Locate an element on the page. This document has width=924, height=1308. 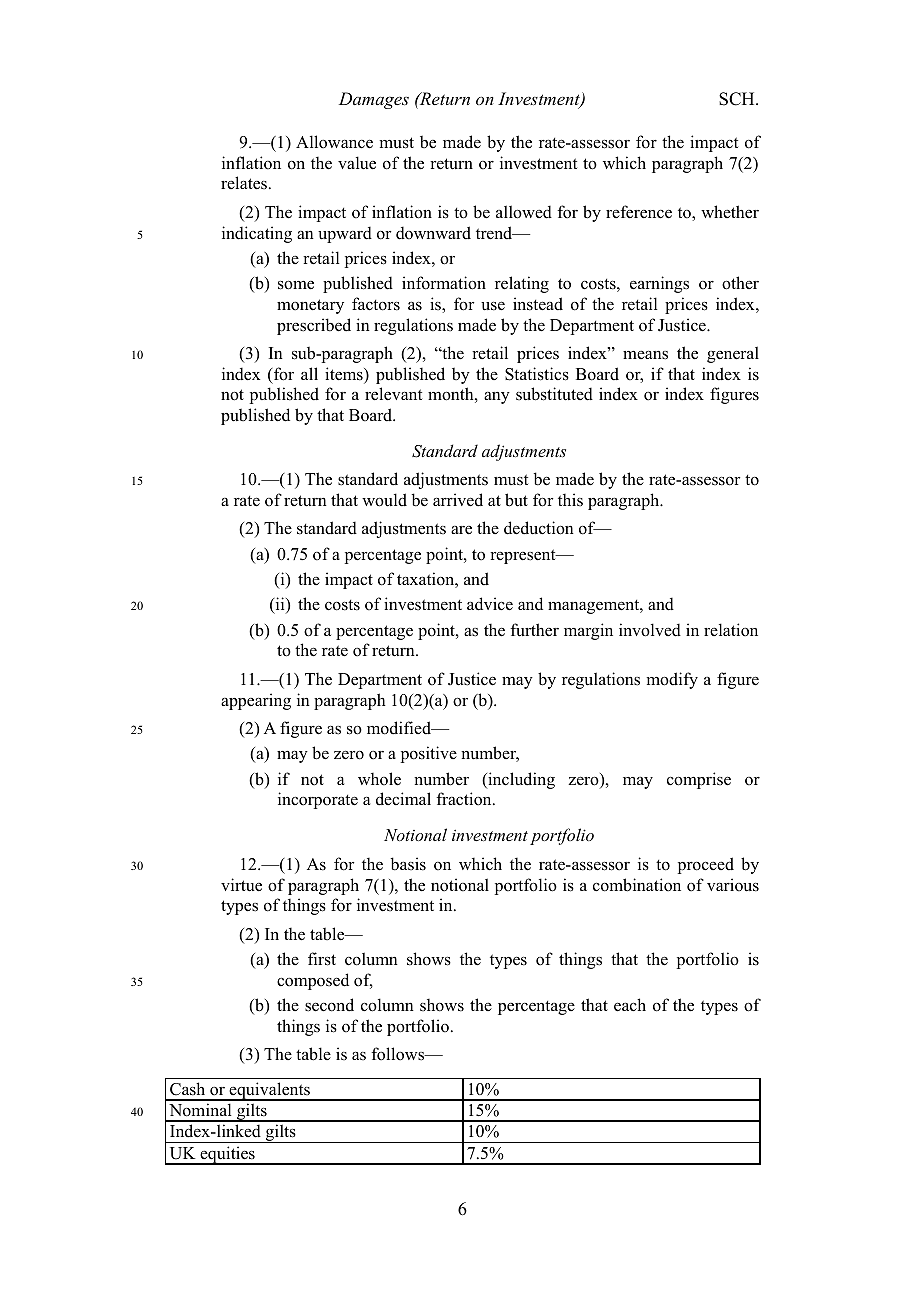
equivalents is located at coordinates (269, 1091).
